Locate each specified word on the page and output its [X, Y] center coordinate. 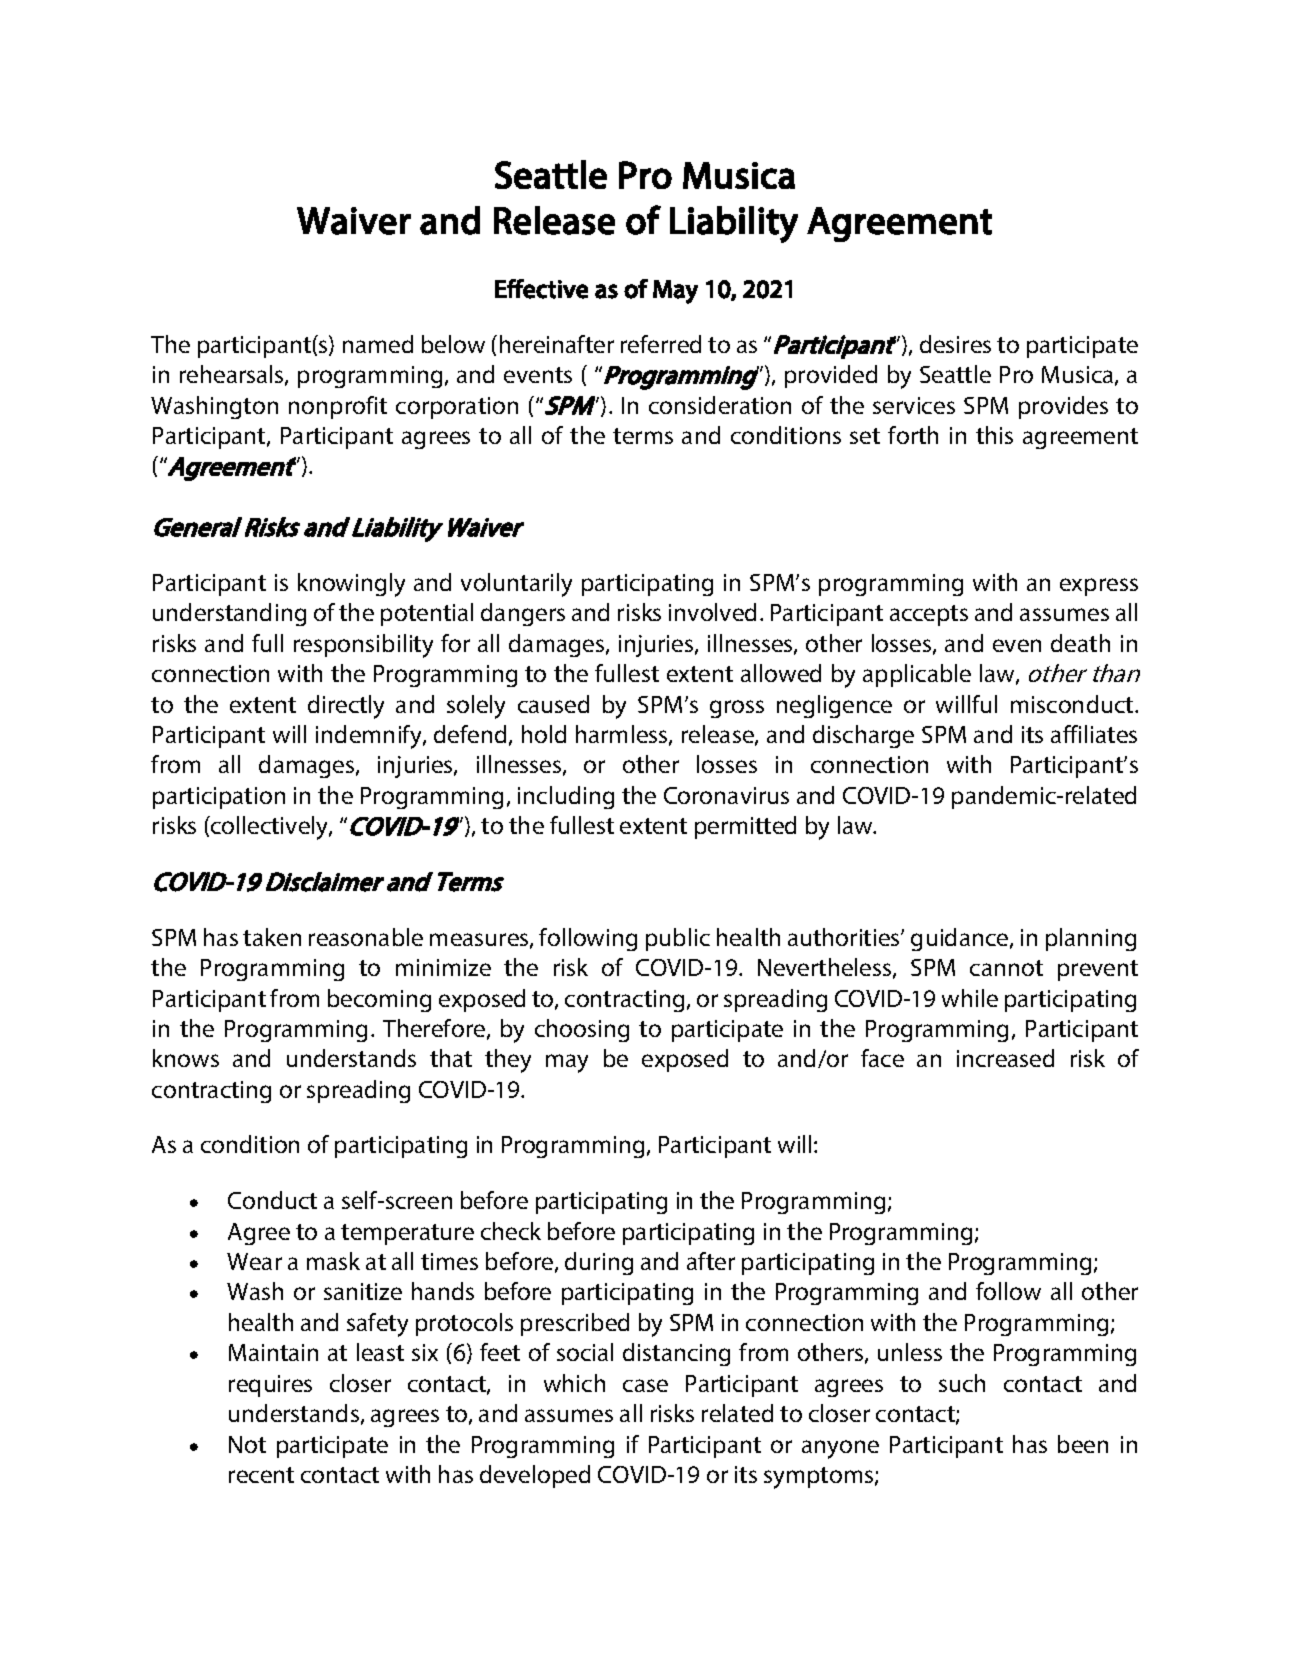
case [645, 1385]
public [678, 939]
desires [955, 344]
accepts [929, 615]
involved [712, 612]
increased [1005, 1058]
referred [661, 344]
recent [261, 1475]
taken [272, 937]
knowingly [351, 585]
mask [333, 1261]
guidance [961, 939]
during [599, 1263]
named [378, 344]
